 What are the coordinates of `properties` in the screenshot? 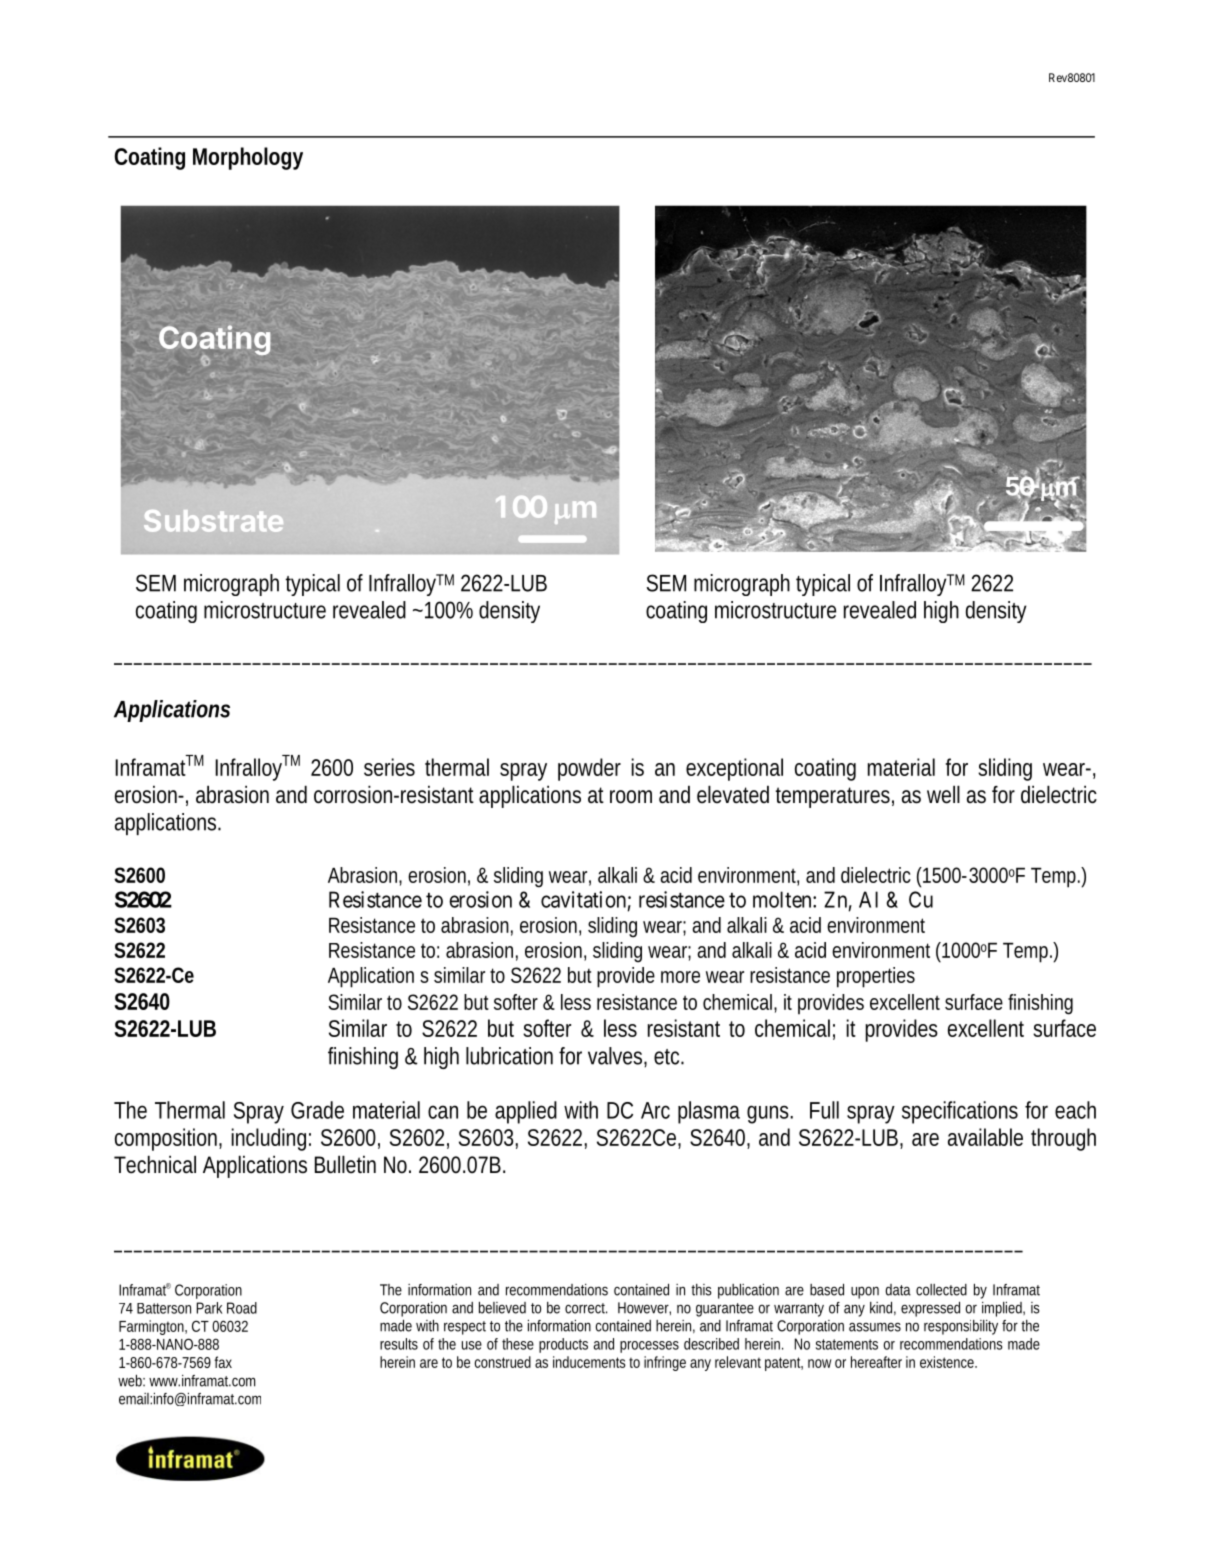 It's located at (876, 977).
